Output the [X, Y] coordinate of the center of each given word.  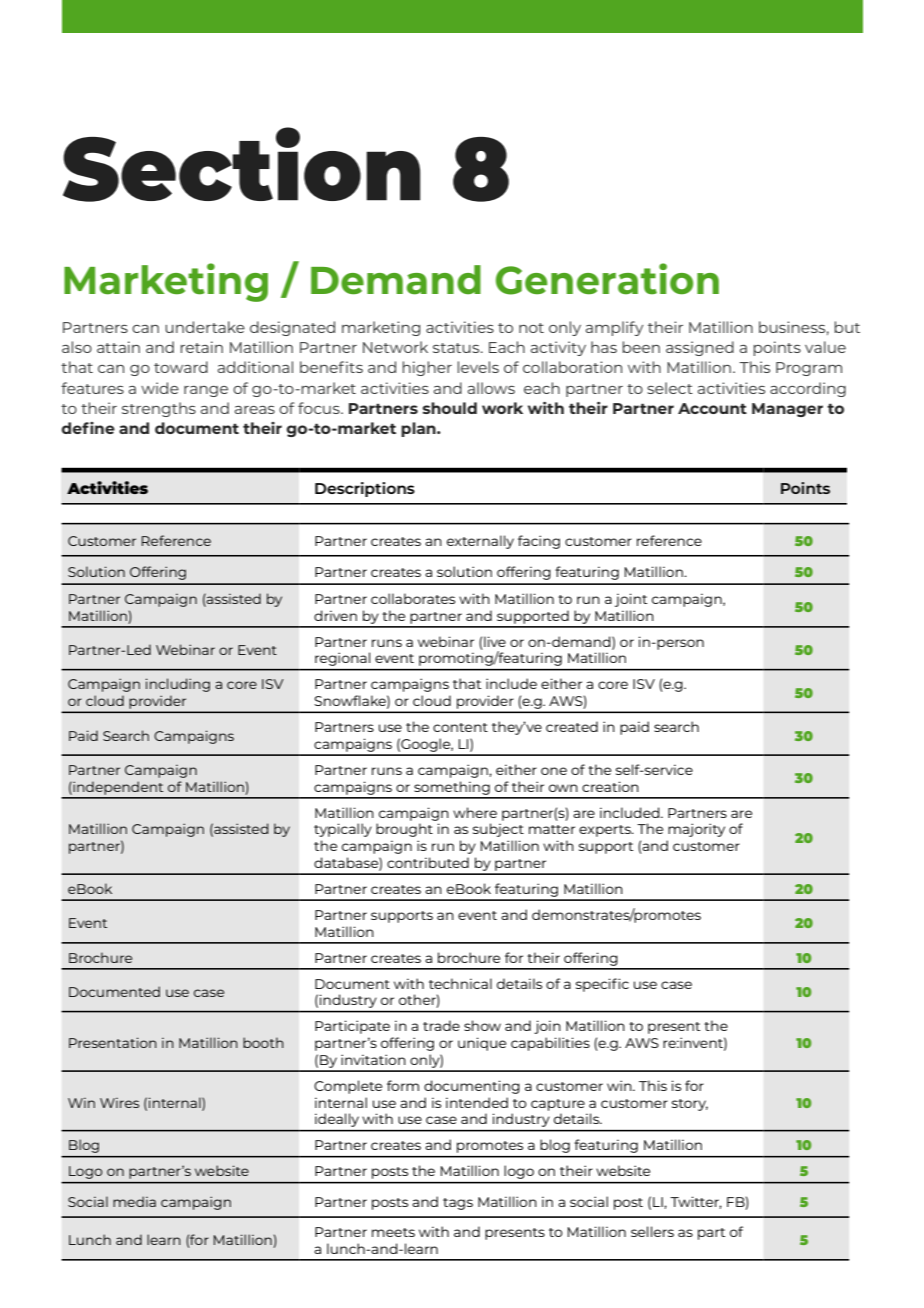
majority [696, 830]
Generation [607, 279]
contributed [428, 862]
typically [343, 830]
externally [480, 542]
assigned [700, 348]
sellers [652, 1231]
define [88, 428]
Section [241, 164]
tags [458, 1204]
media [134, 1201]
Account [712, 408]
